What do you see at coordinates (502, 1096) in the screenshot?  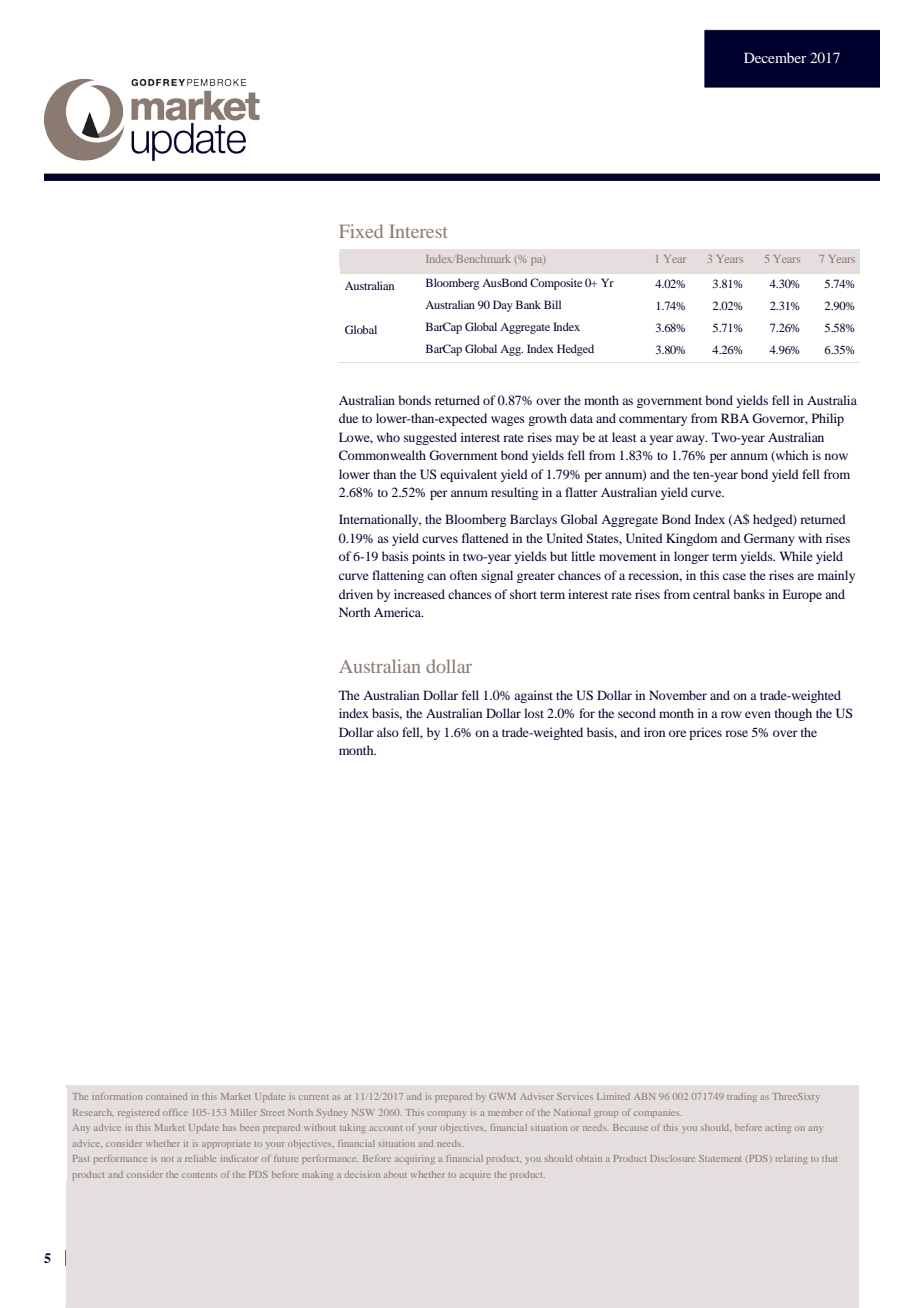 I see `GWM` at bounding box center [502, 1096].
